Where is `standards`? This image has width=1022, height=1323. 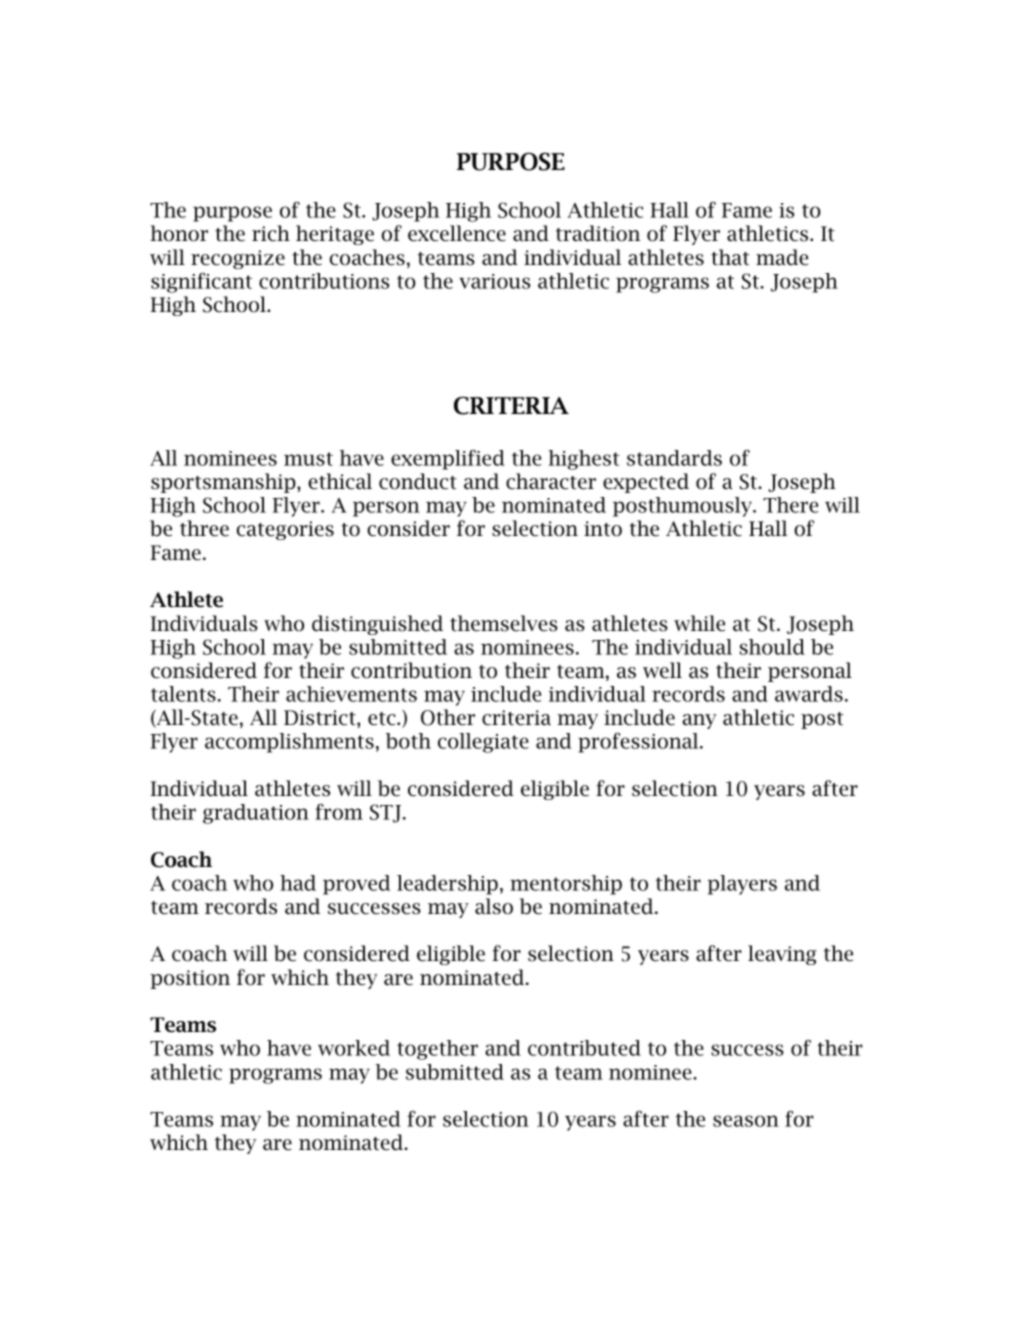
standards is located at coordinates (674, 458).
